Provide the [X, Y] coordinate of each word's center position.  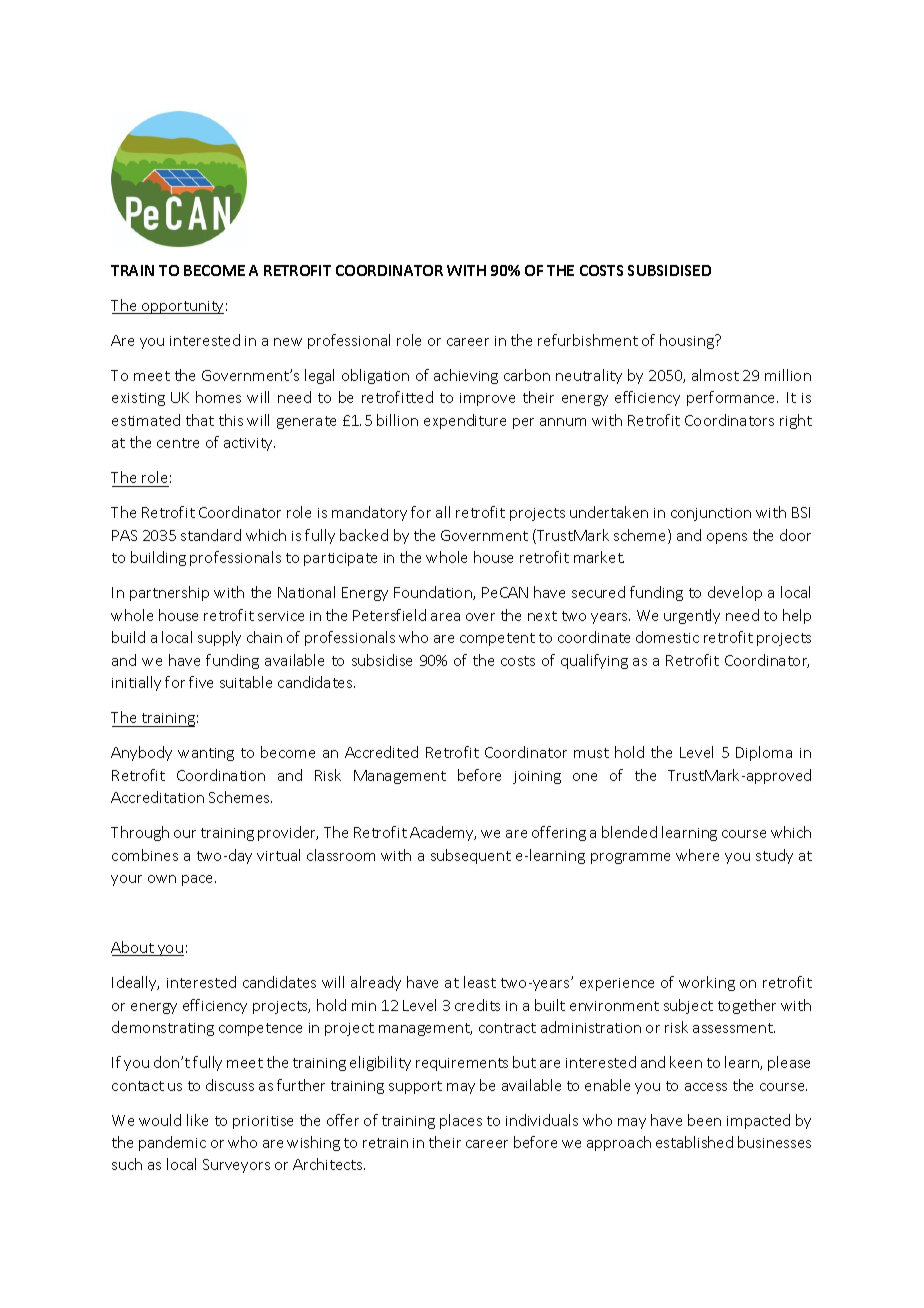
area [445, 617]
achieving [466, 376]
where [697, 855]
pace [199, 880]
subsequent [471, 856]
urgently [692, 616]
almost [715, 375]
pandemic [172, 1143]
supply [219, 638]
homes [218, 397]
